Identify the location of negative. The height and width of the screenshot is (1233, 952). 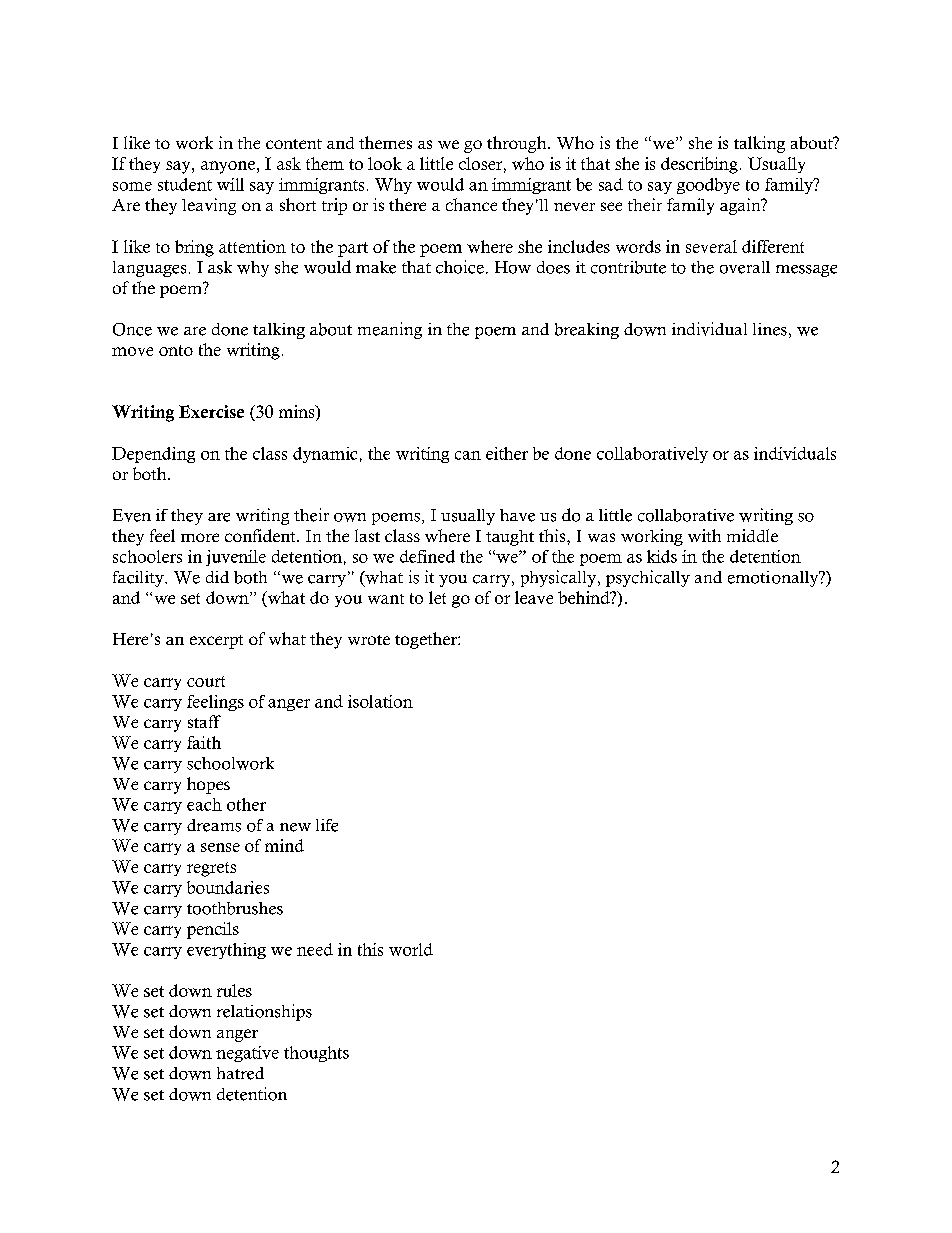
(247, 1054).
